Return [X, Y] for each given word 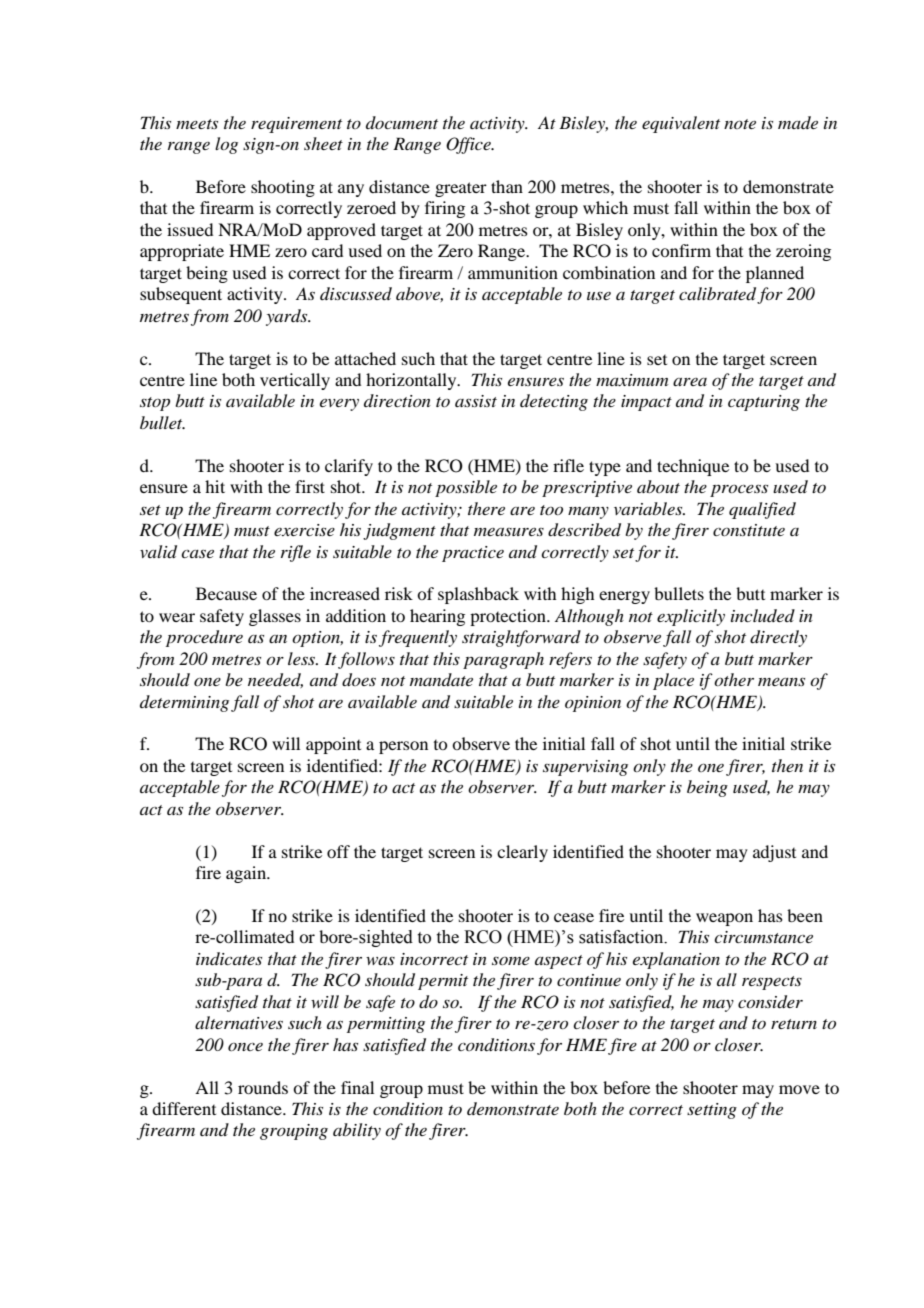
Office [469, 145]
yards [288, 317]
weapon [724, 919]
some [511, 961]
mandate [441, 679]
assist [476, 401]
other [734, 679]
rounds [263, 1087]
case [197, 554]
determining [184, 703]
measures [509, 532]
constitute [749, 530]
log [226, 145]
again [247, 874]
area [690, 382]
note [740, 124]
